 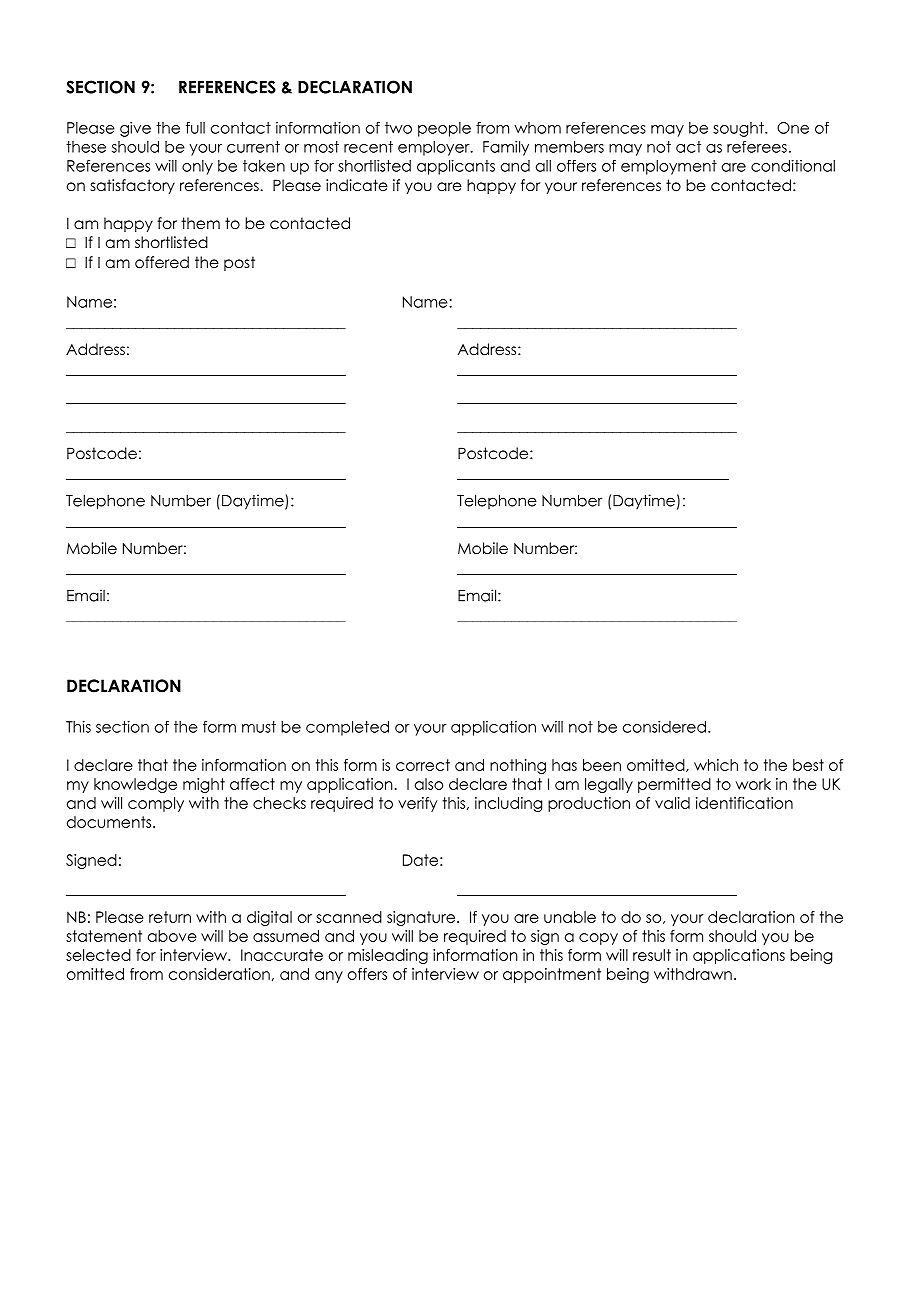 I want to click on referees, so click(x=757, y=147).
